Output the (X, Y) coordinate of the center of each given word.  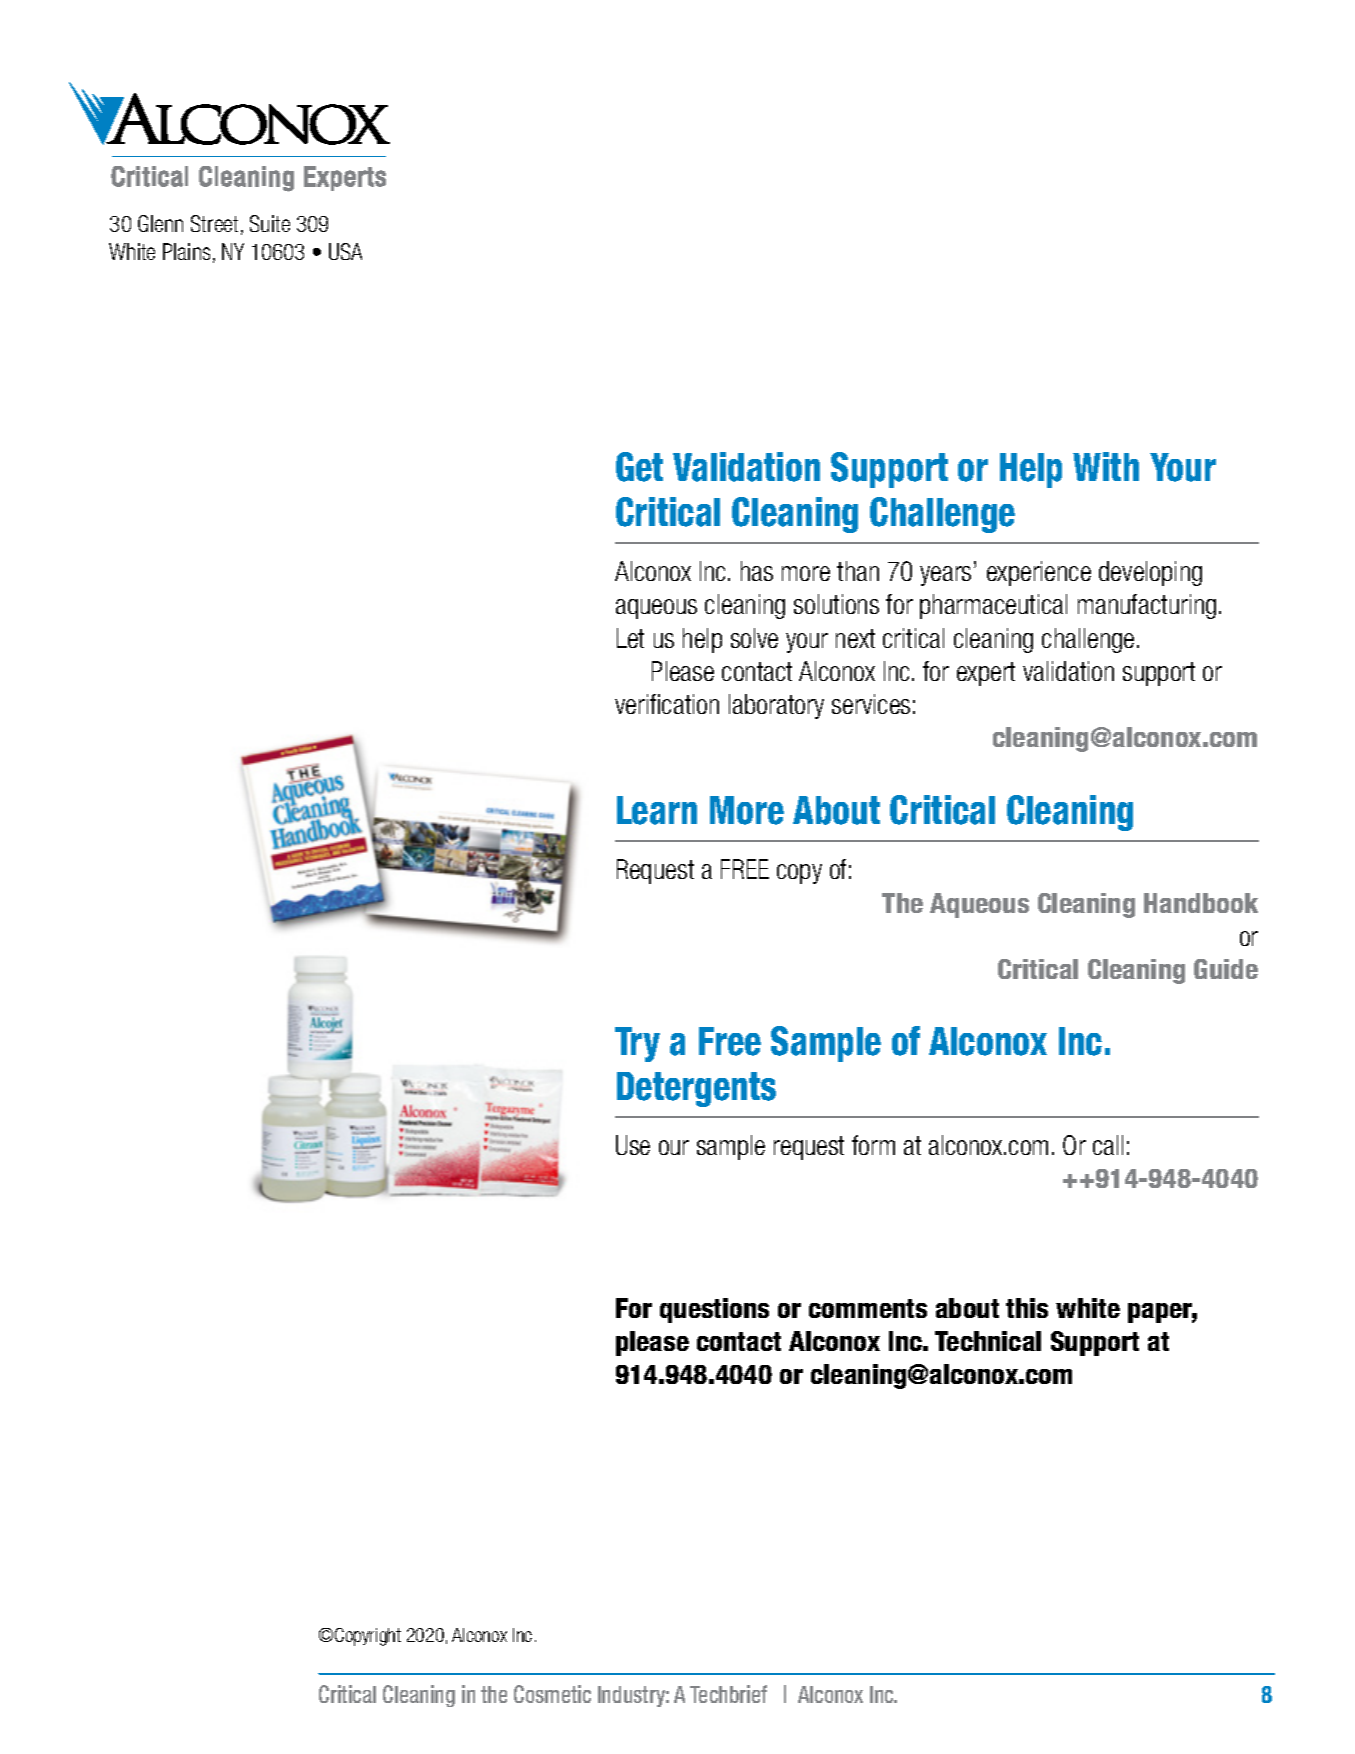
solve (754, 638)
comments (868, 1308)
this (1027, 1308)
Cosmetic (552, 1694)
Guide (1226, 969)
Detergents (696, 1089)
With (1106, 466)
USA (345, 251)
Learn (657, 810)
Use (633, 1145)
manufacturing (1147, 606)
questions (714, 1310)
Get (639, 467)
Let (630, 638)
